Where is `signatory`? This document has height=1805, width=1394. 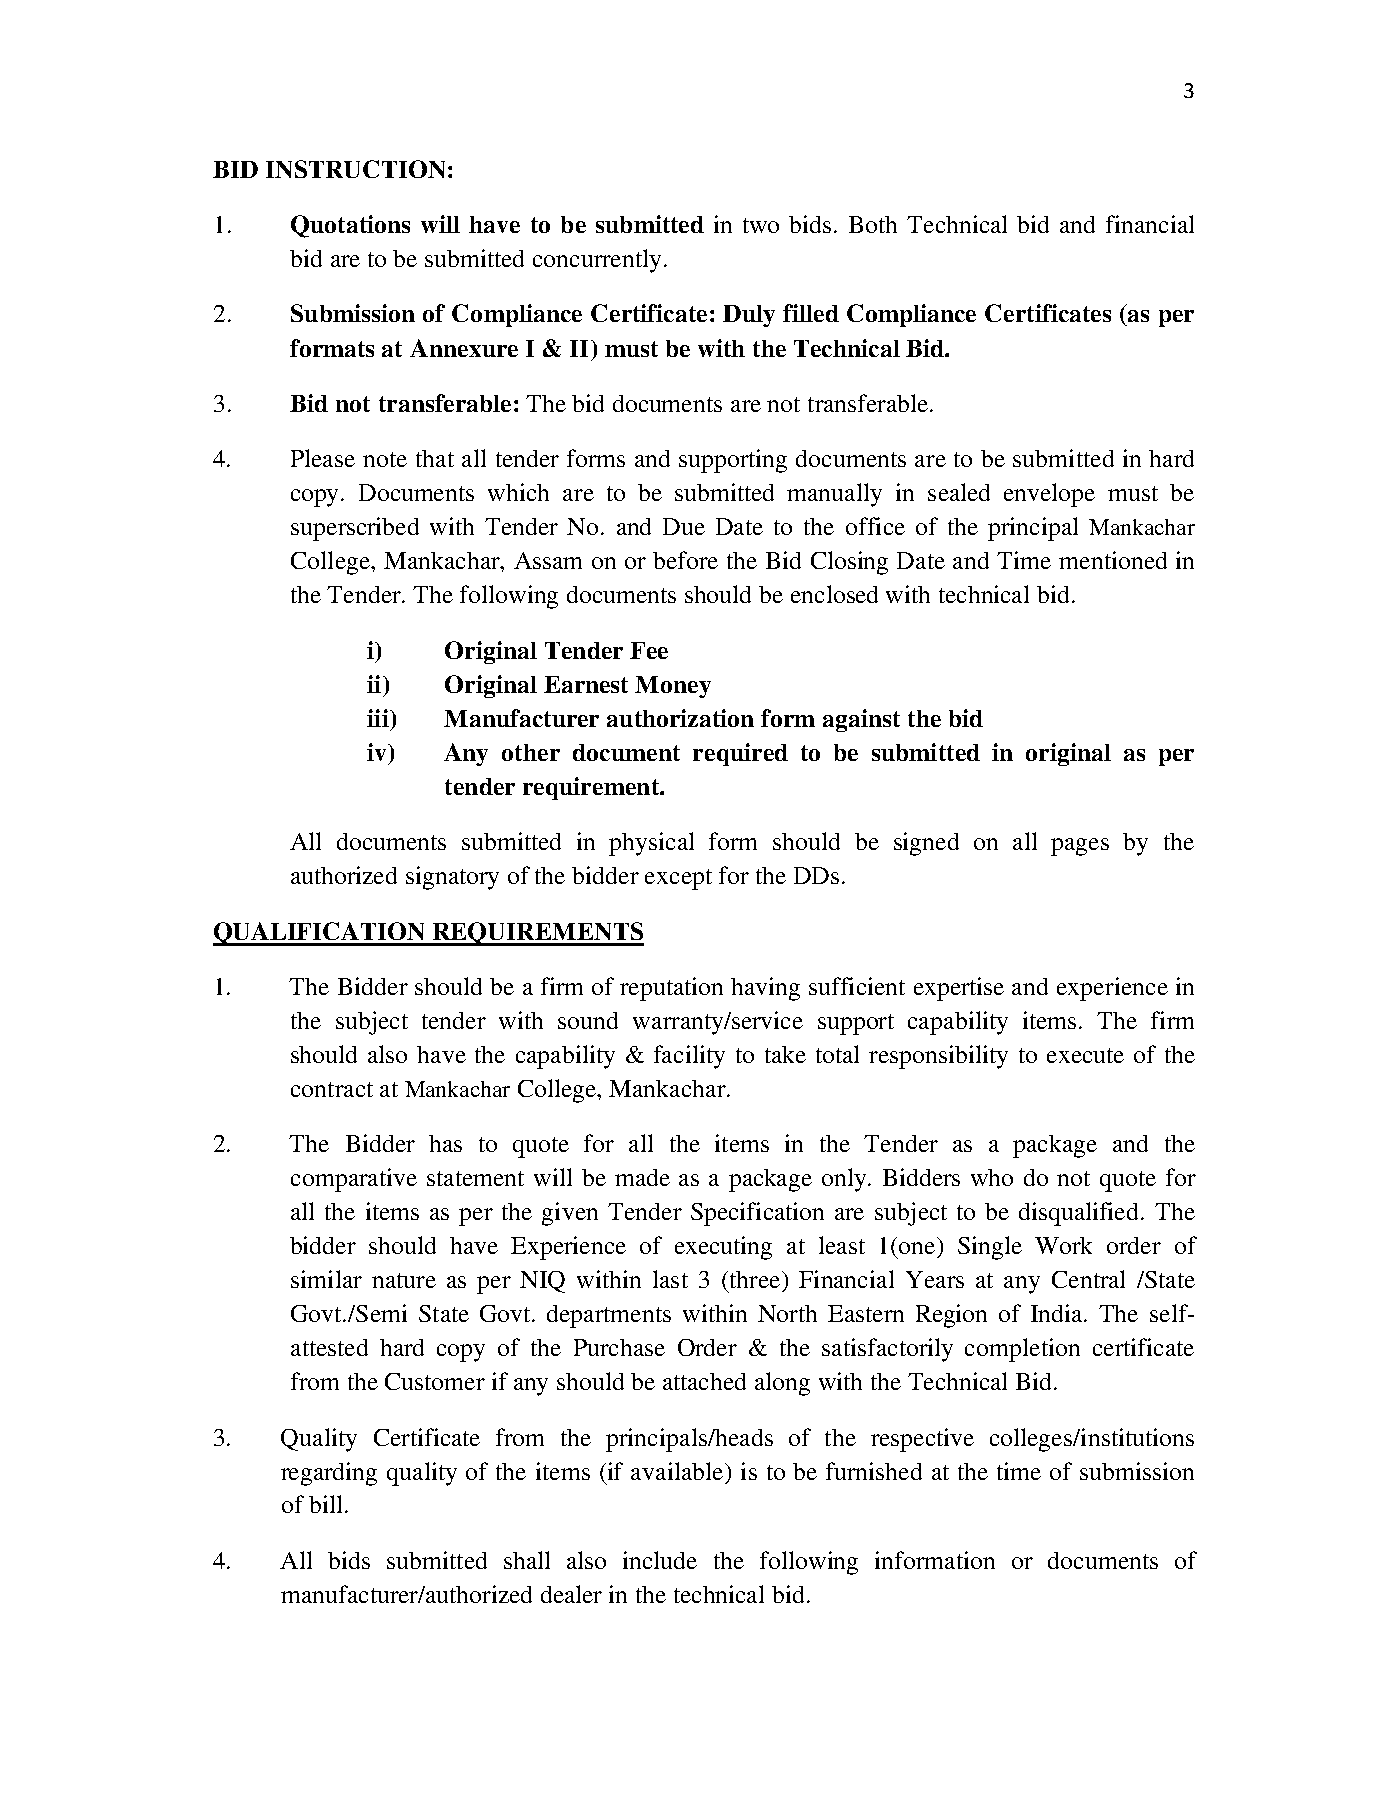
signatory is located at coordinates (452, 878).
